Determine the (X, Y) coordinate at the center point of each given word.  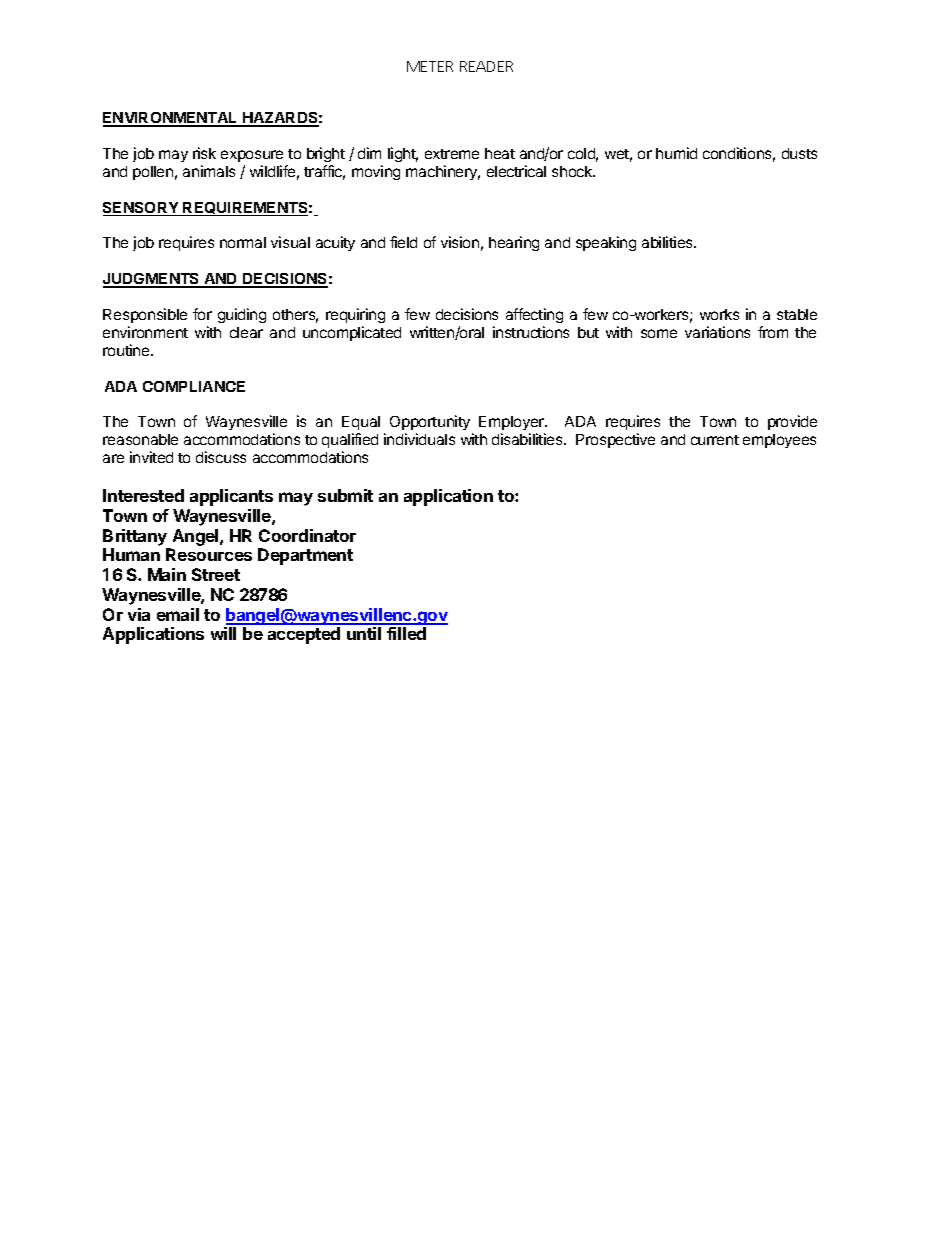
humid (676, 153)
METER (430, 66)
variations (717, 332)
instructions (531, 332)
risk (204, 153)
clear (246, 332)
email (178, 614)
